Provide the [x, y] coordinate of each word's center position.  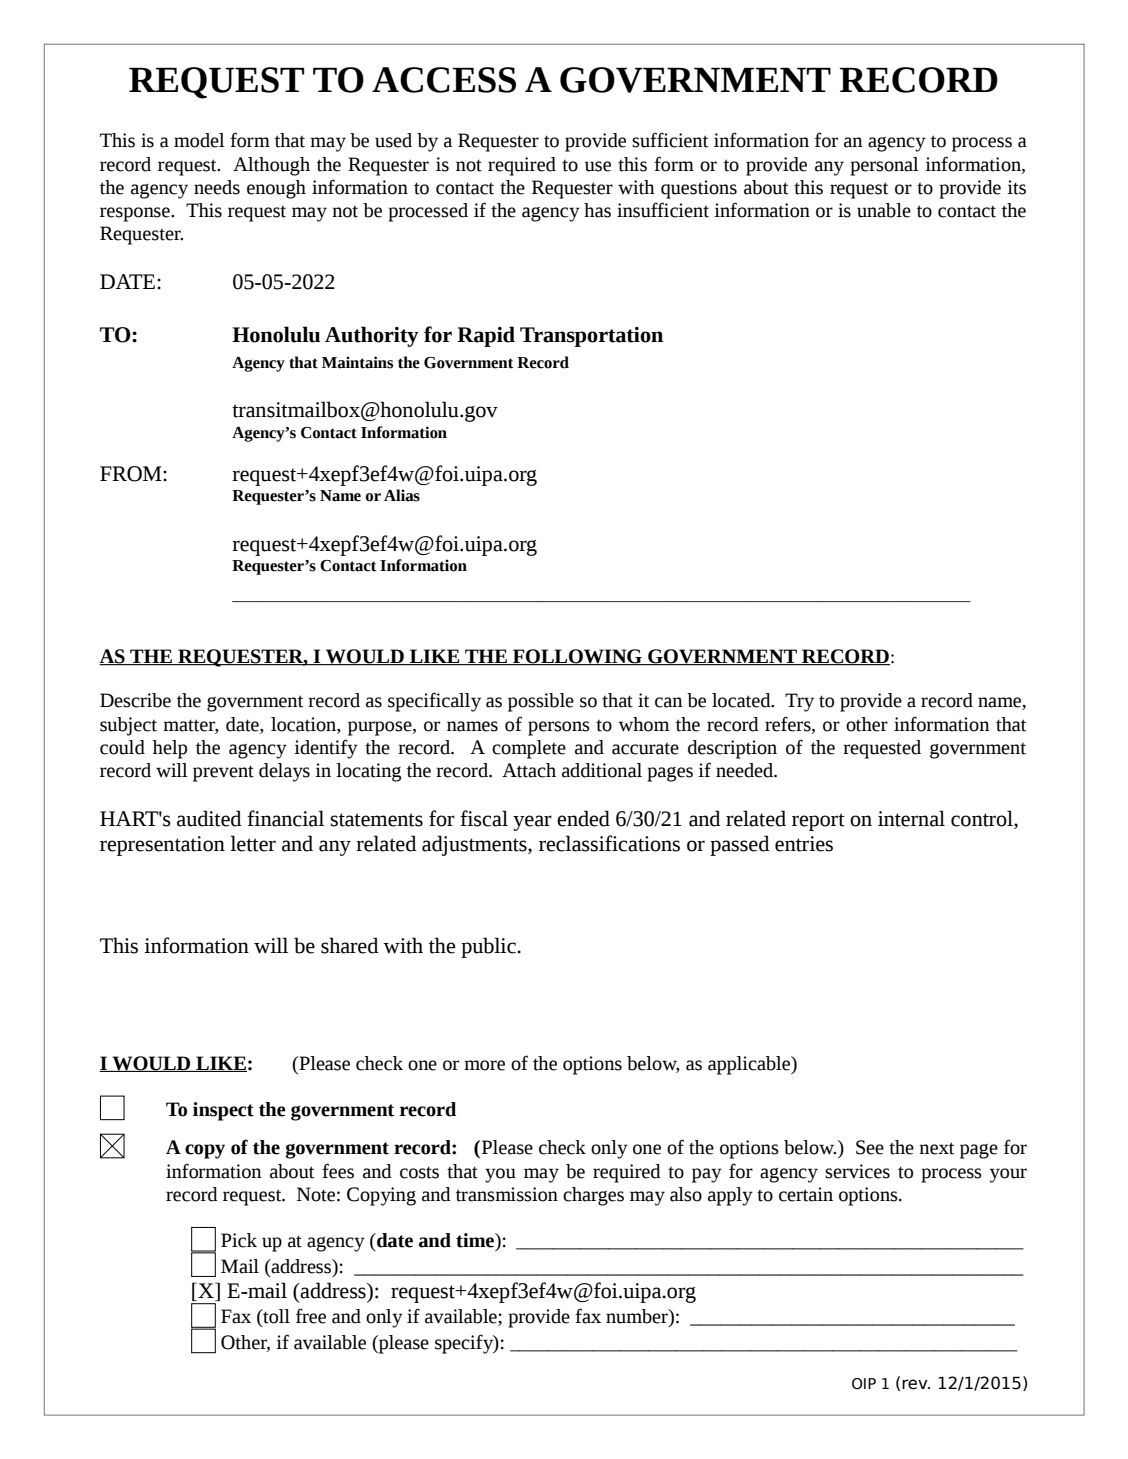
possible [541, 702]
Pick [239, 1240]
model [199, 140]
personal [885, 166]
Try [799, 702]
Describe [135, 700]
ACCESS [444, 80]
